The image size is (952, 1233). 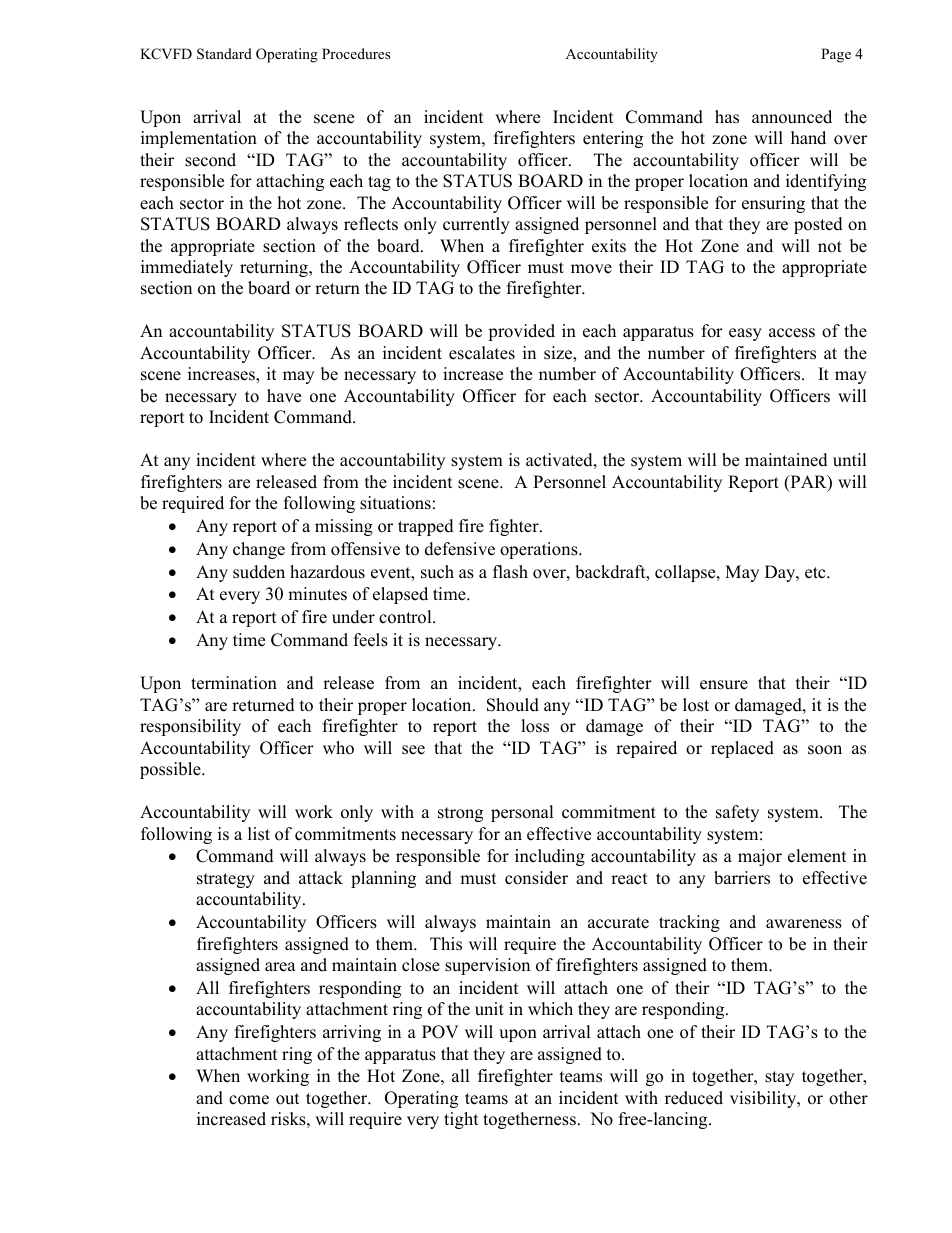 What do you see at coordinates (522, 813) in the screenshot?
I see `personal` at bounding box center [522, 813].
